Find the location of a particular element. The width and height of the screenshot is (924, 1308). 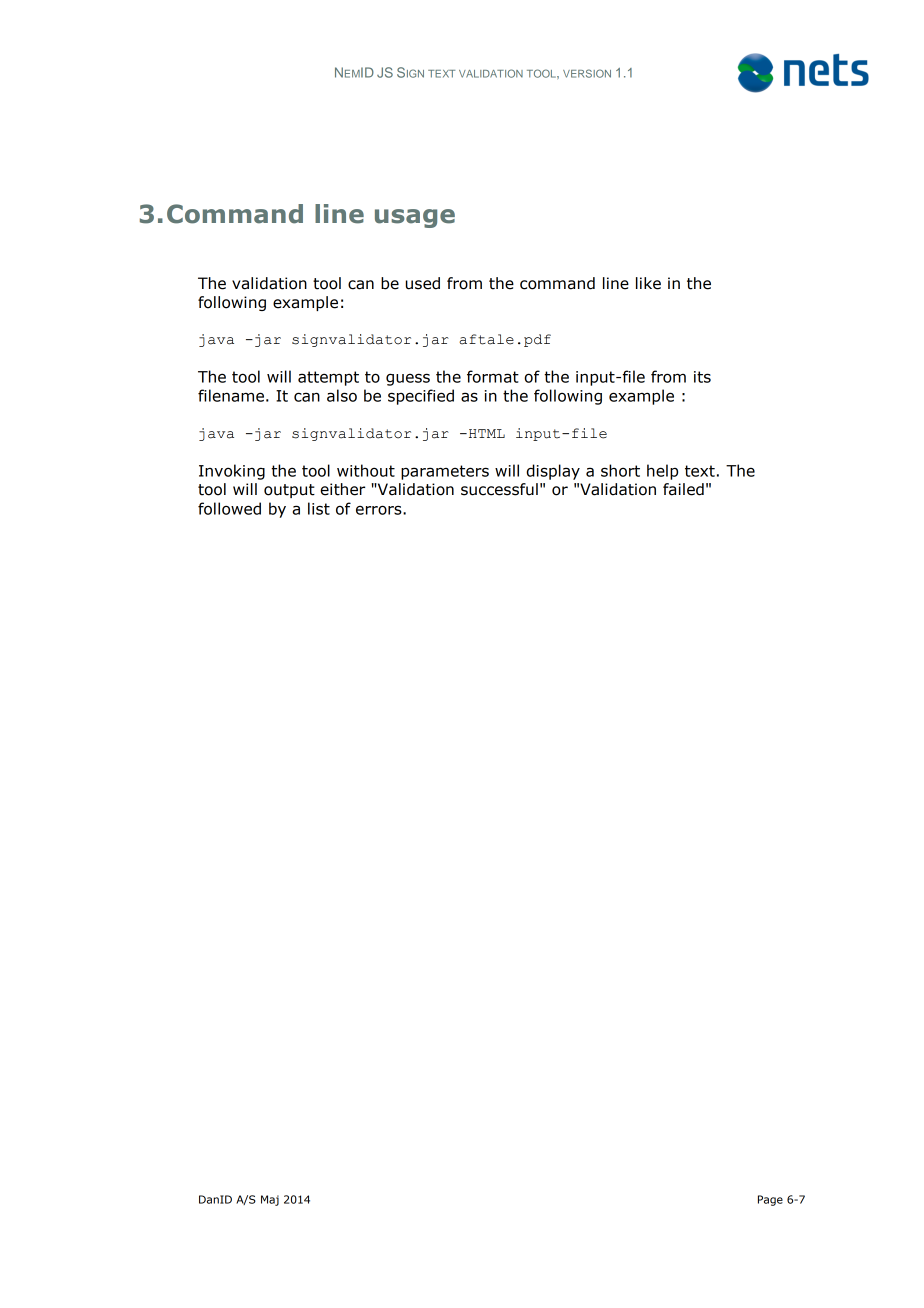

help is located at coordinates (662, 472).
